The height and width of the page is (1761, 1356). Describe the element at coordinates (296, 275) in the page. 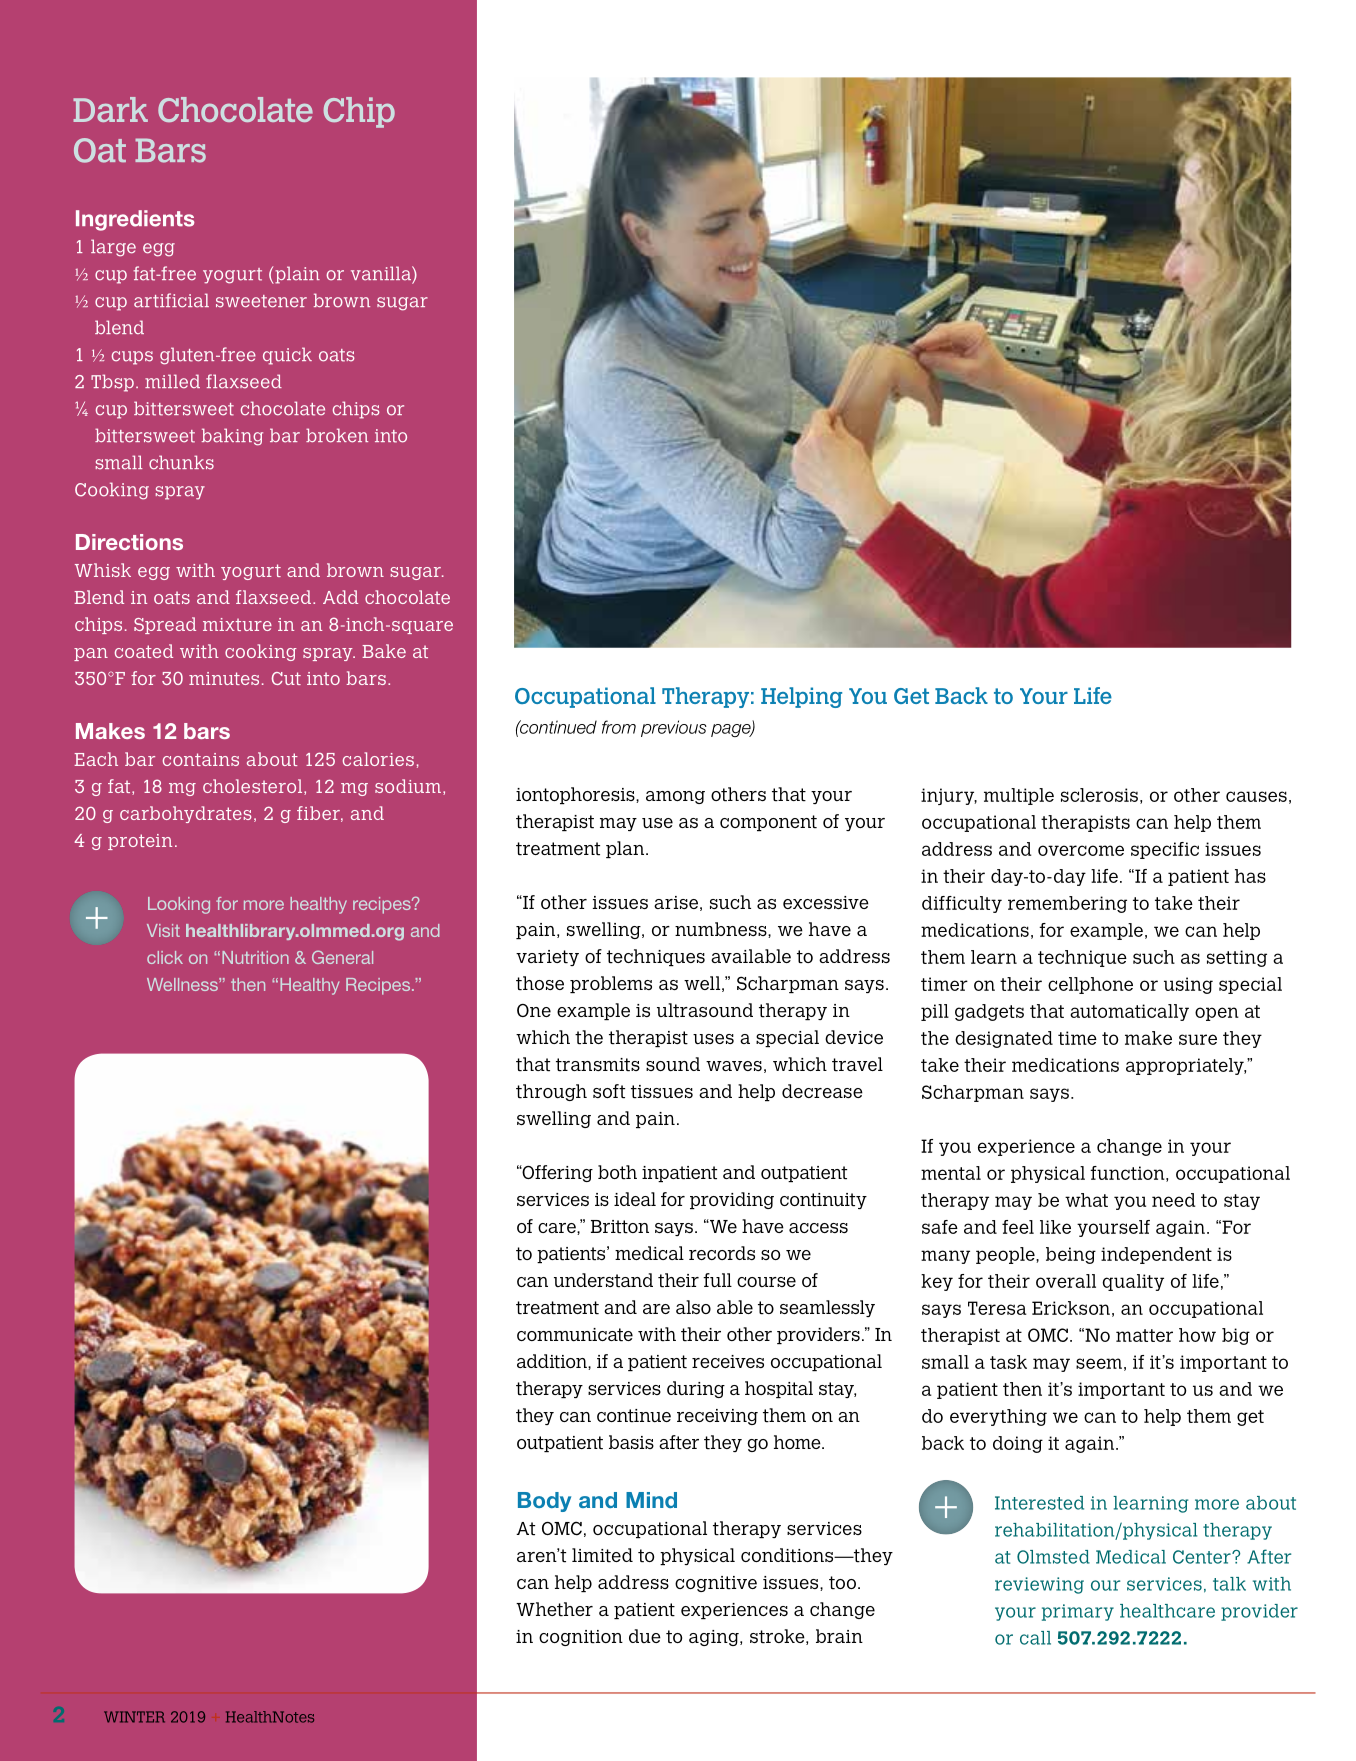

I see `plain` at that location.
